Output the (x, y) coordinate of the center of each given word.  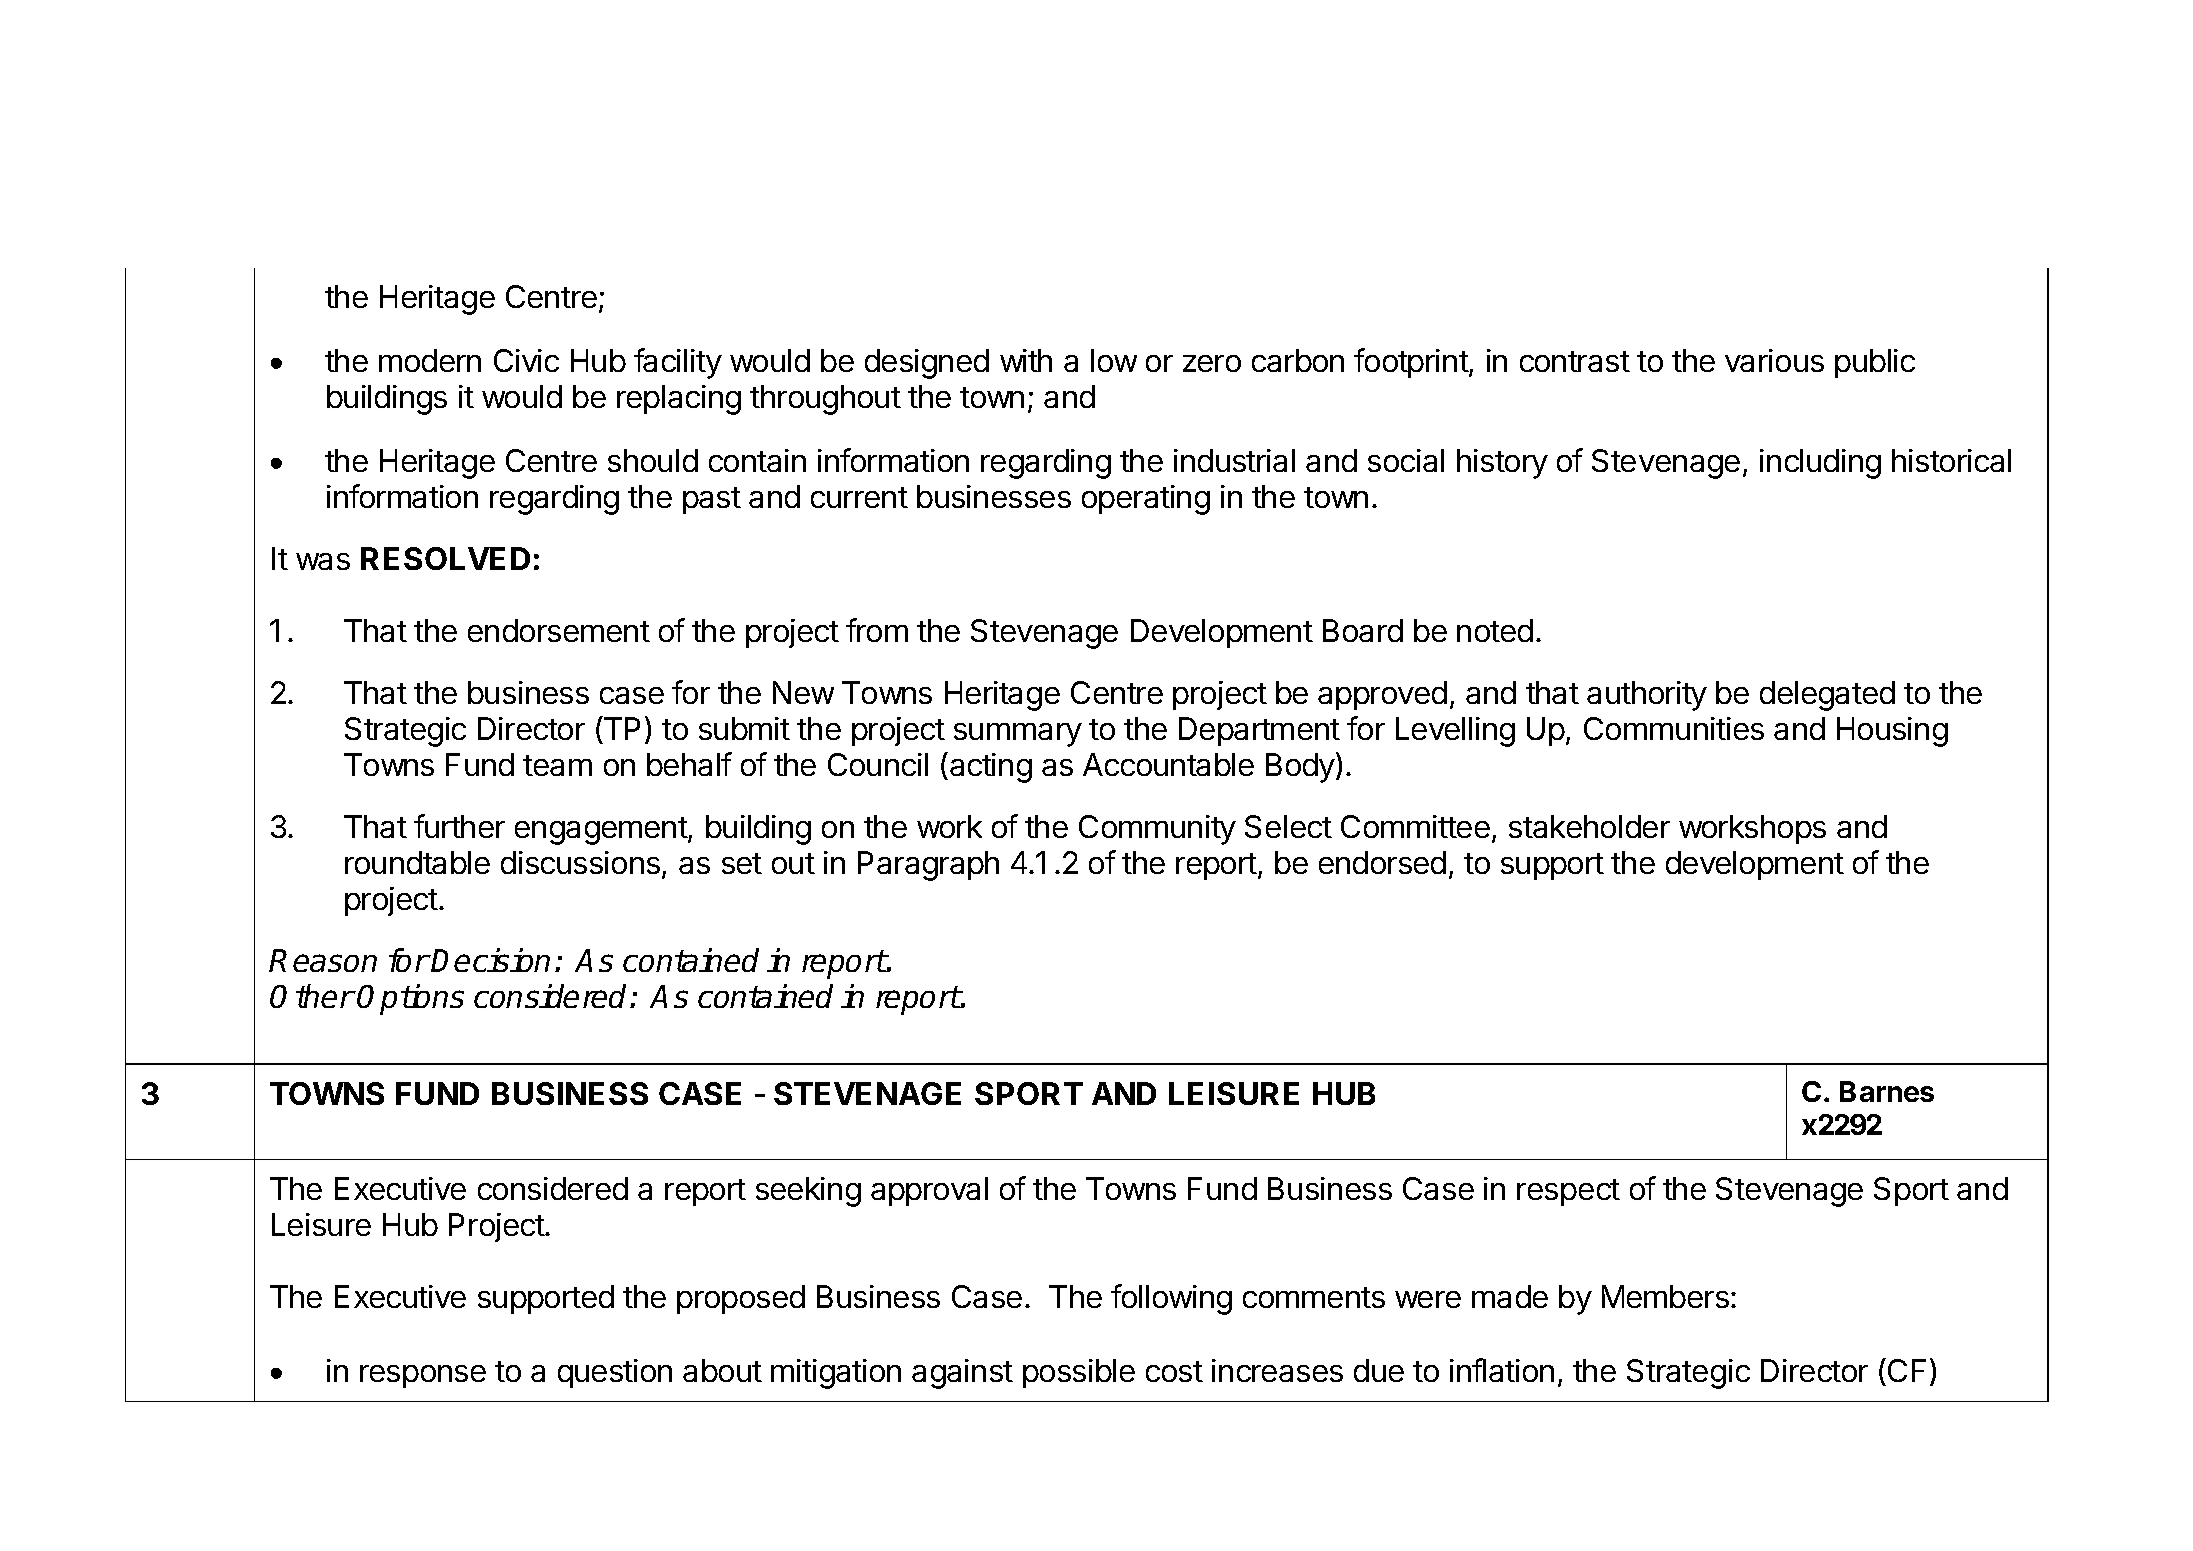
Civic (526, 360)
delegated (1827, 696)
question (615, 1373)
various (1774, 360)
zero (1212, 363)
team (557, 765)
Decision (490, 960)
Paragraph (928, 866)
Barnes (1887, 1091)
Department (1259, 731)
